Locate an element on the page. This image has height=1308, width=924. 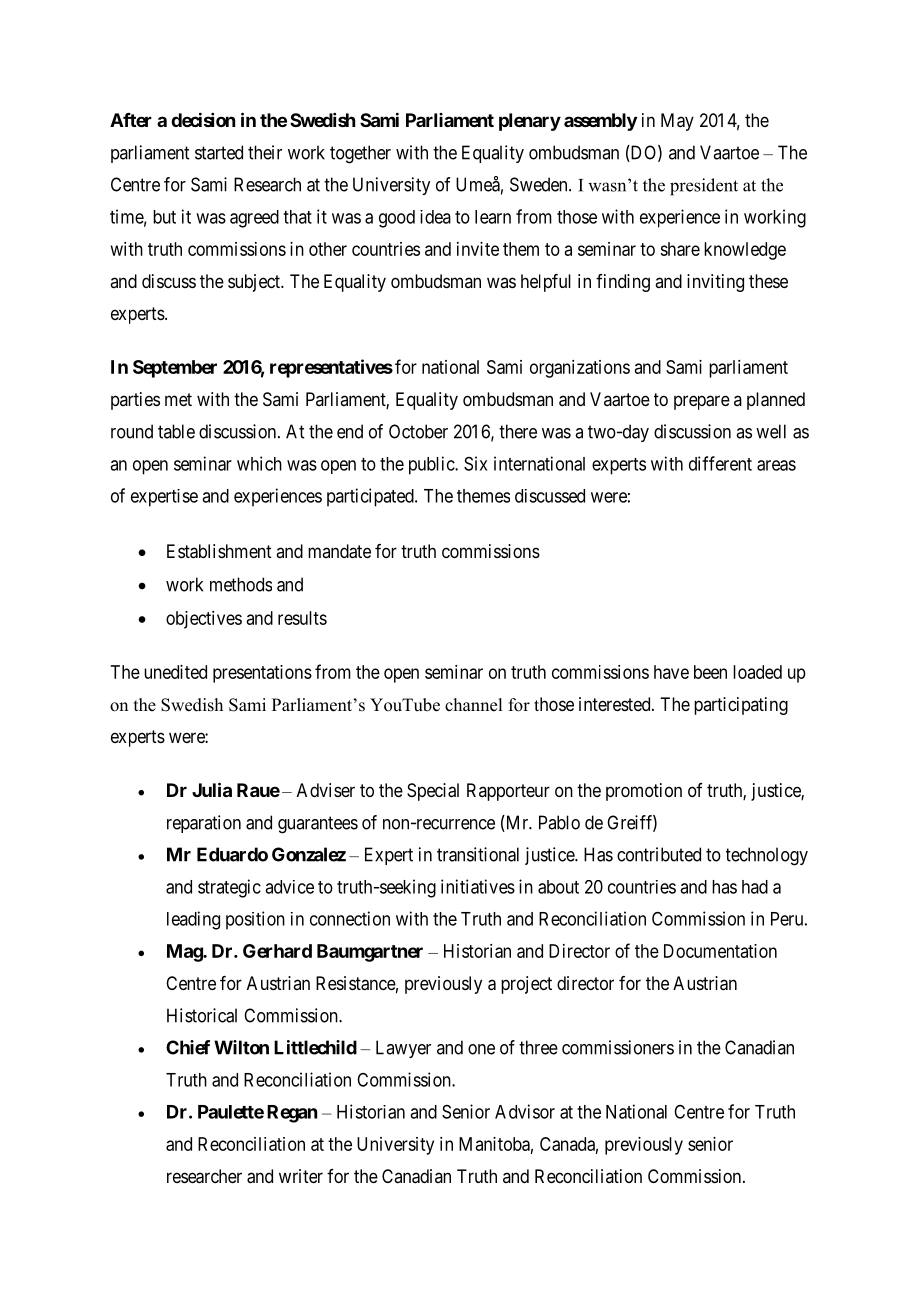
May is located at coordinates (677, 122).
